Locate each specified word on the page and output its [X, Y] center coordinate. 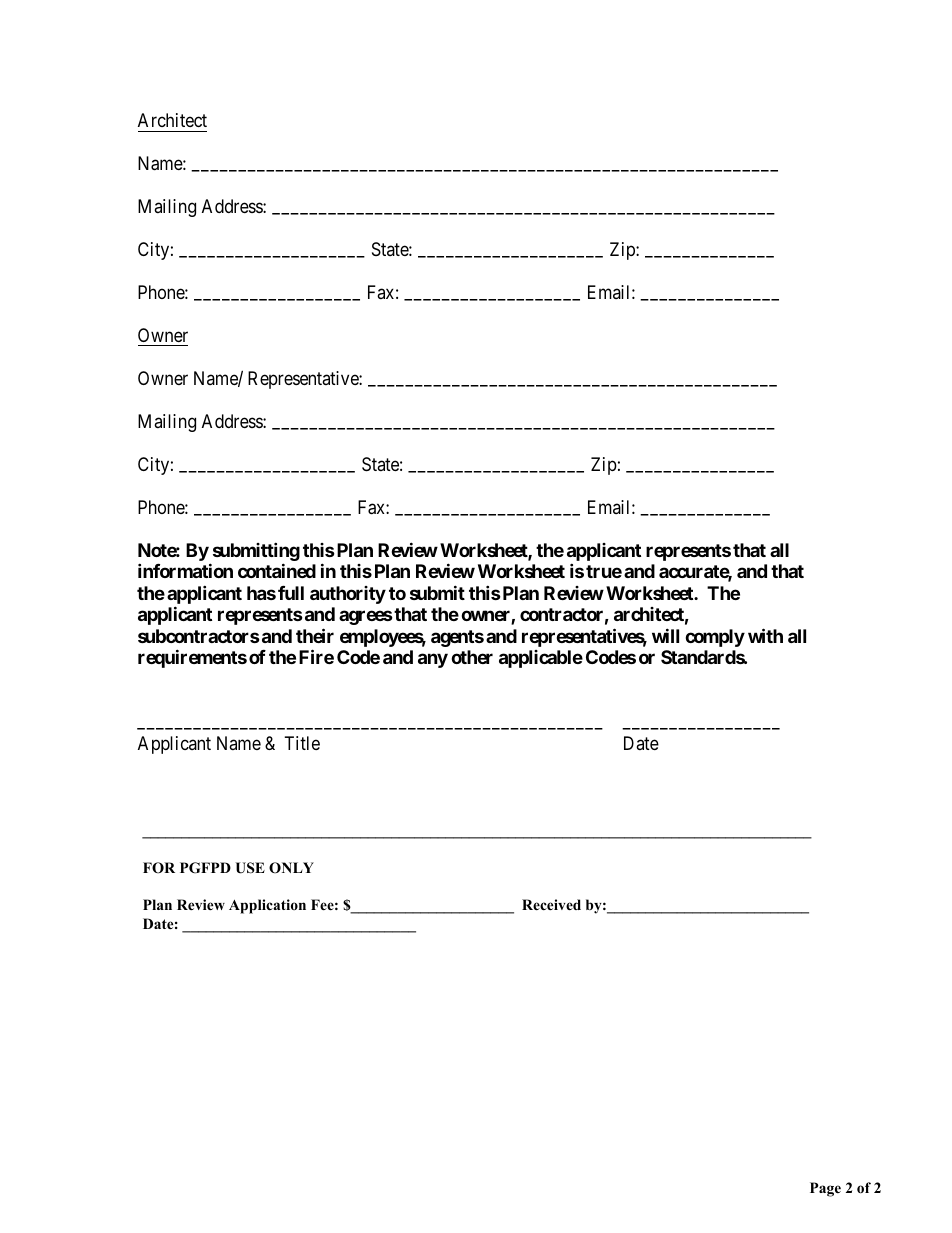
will [665, 635]
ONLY [291, 868]
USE [250, 868]
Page [825, 1189]
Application [267, 906]
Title [302, 743]
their [315, 635]
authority [348, 595]
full [291, 593]
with [765, 635]
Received [551, 904]
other [472, 657]
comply [715, 638]
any [433, 660]
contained [277, 570]
